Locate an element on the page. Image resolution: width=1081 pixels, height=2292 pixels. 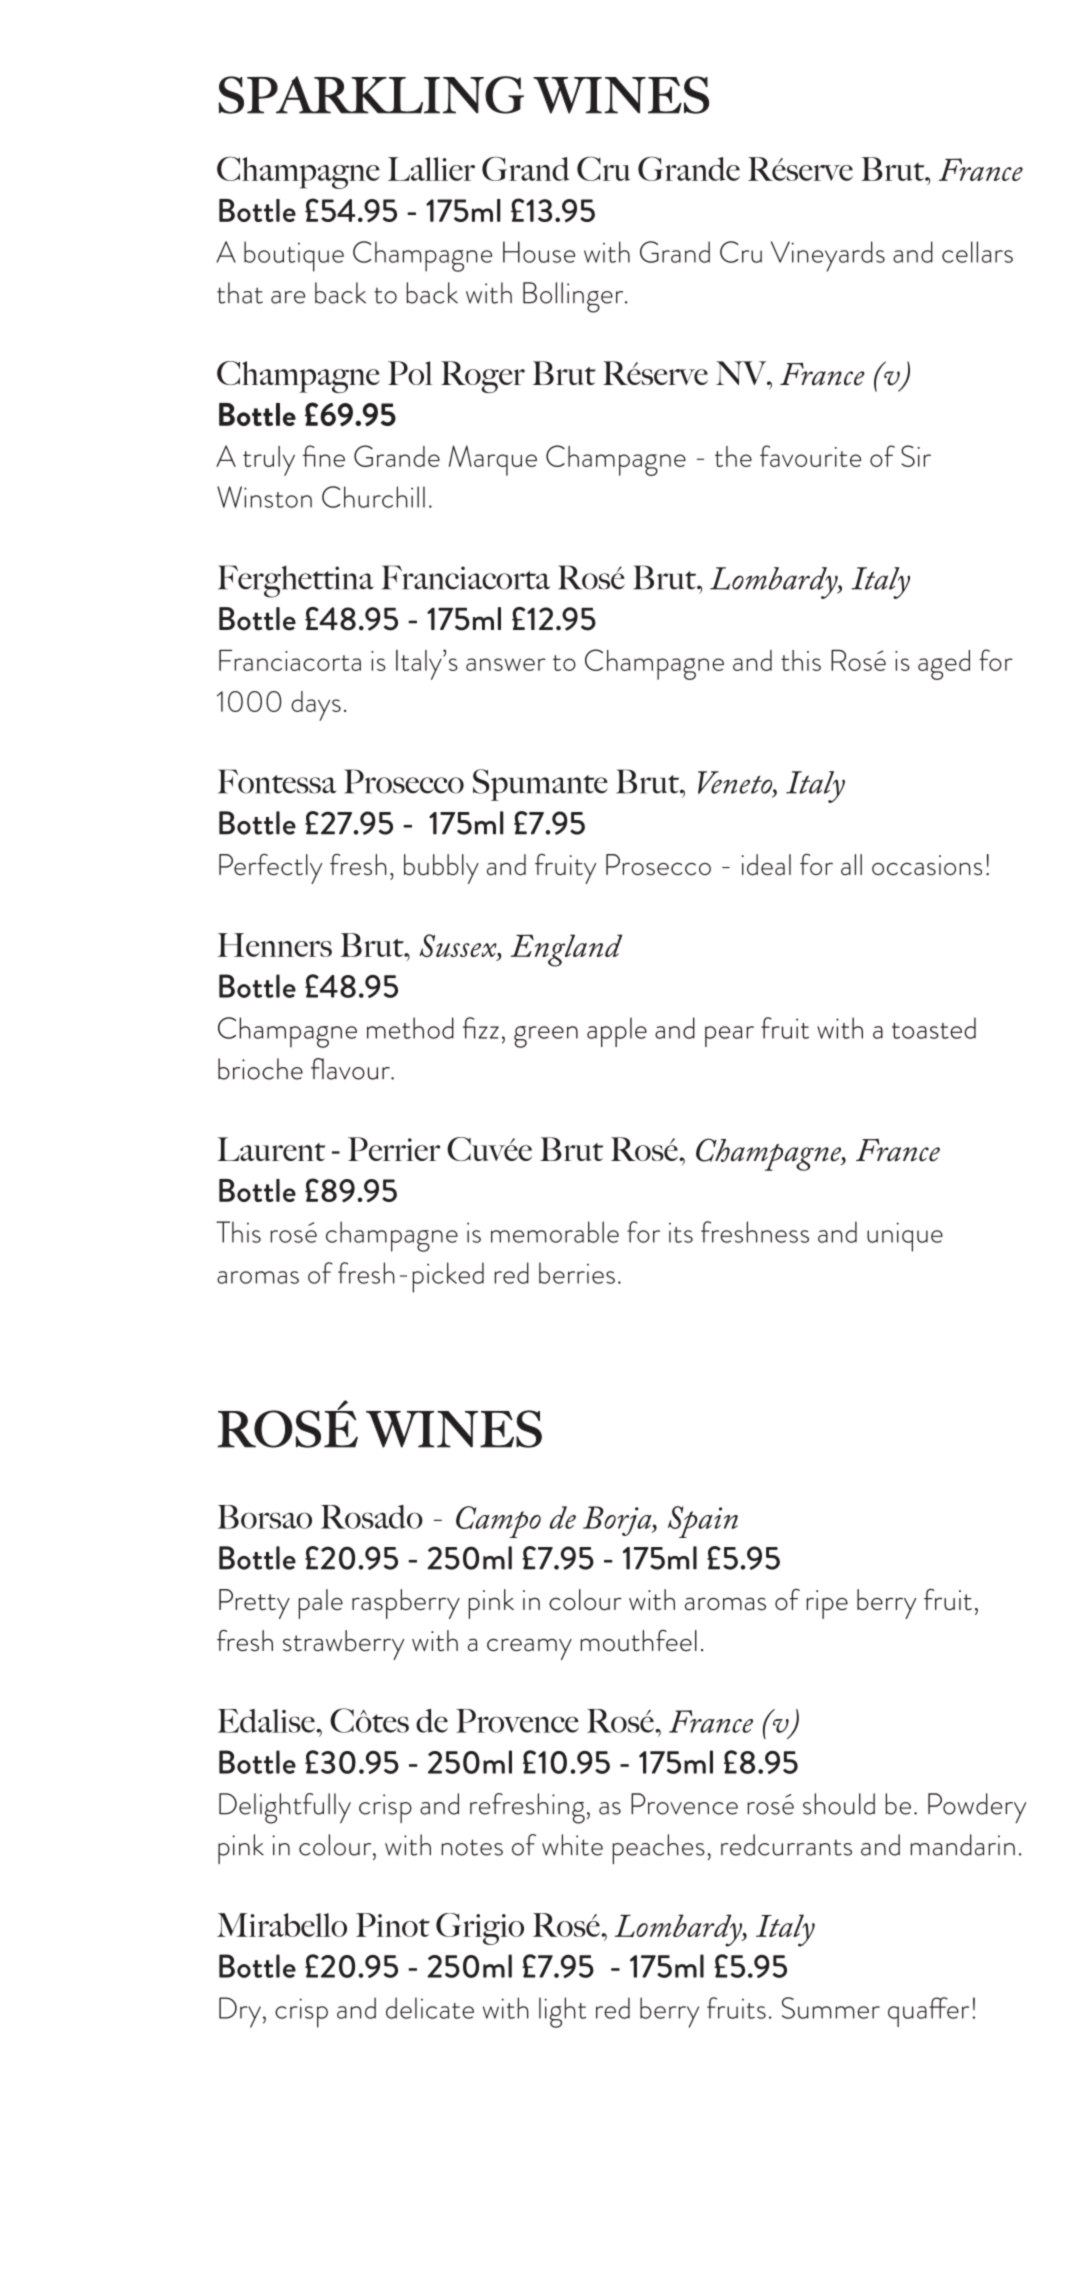
pale is located at coordinates (320, 1604).
